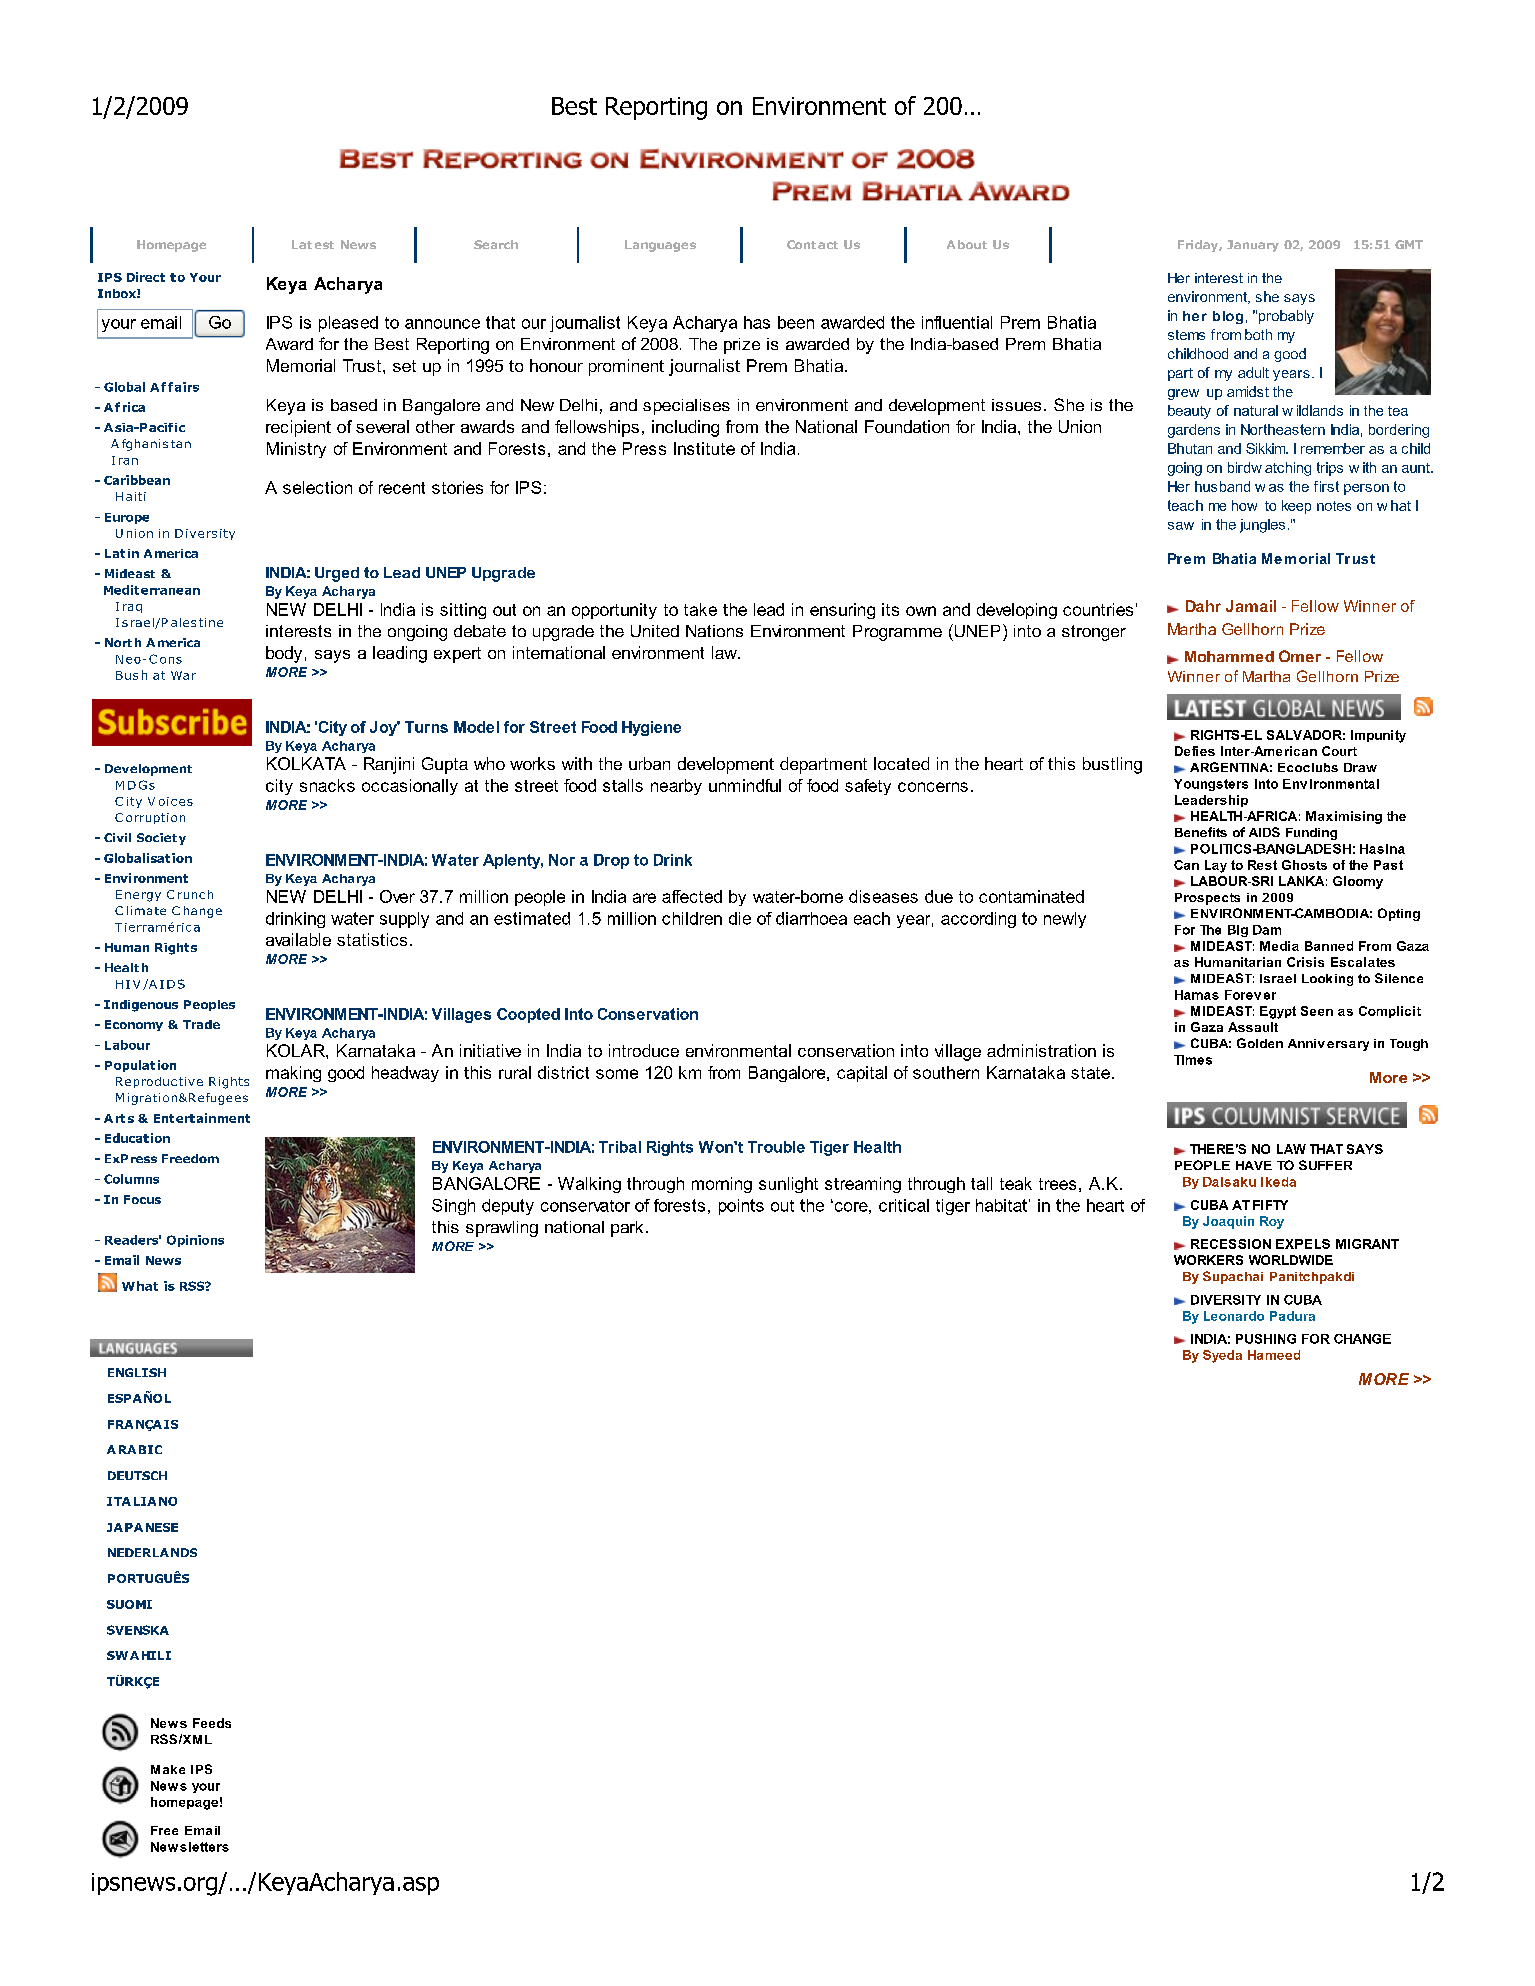  What do you see at coordinates (1234, 1316) in the page?
I see `Leonardo` at bounding box center [1234, 1316].
